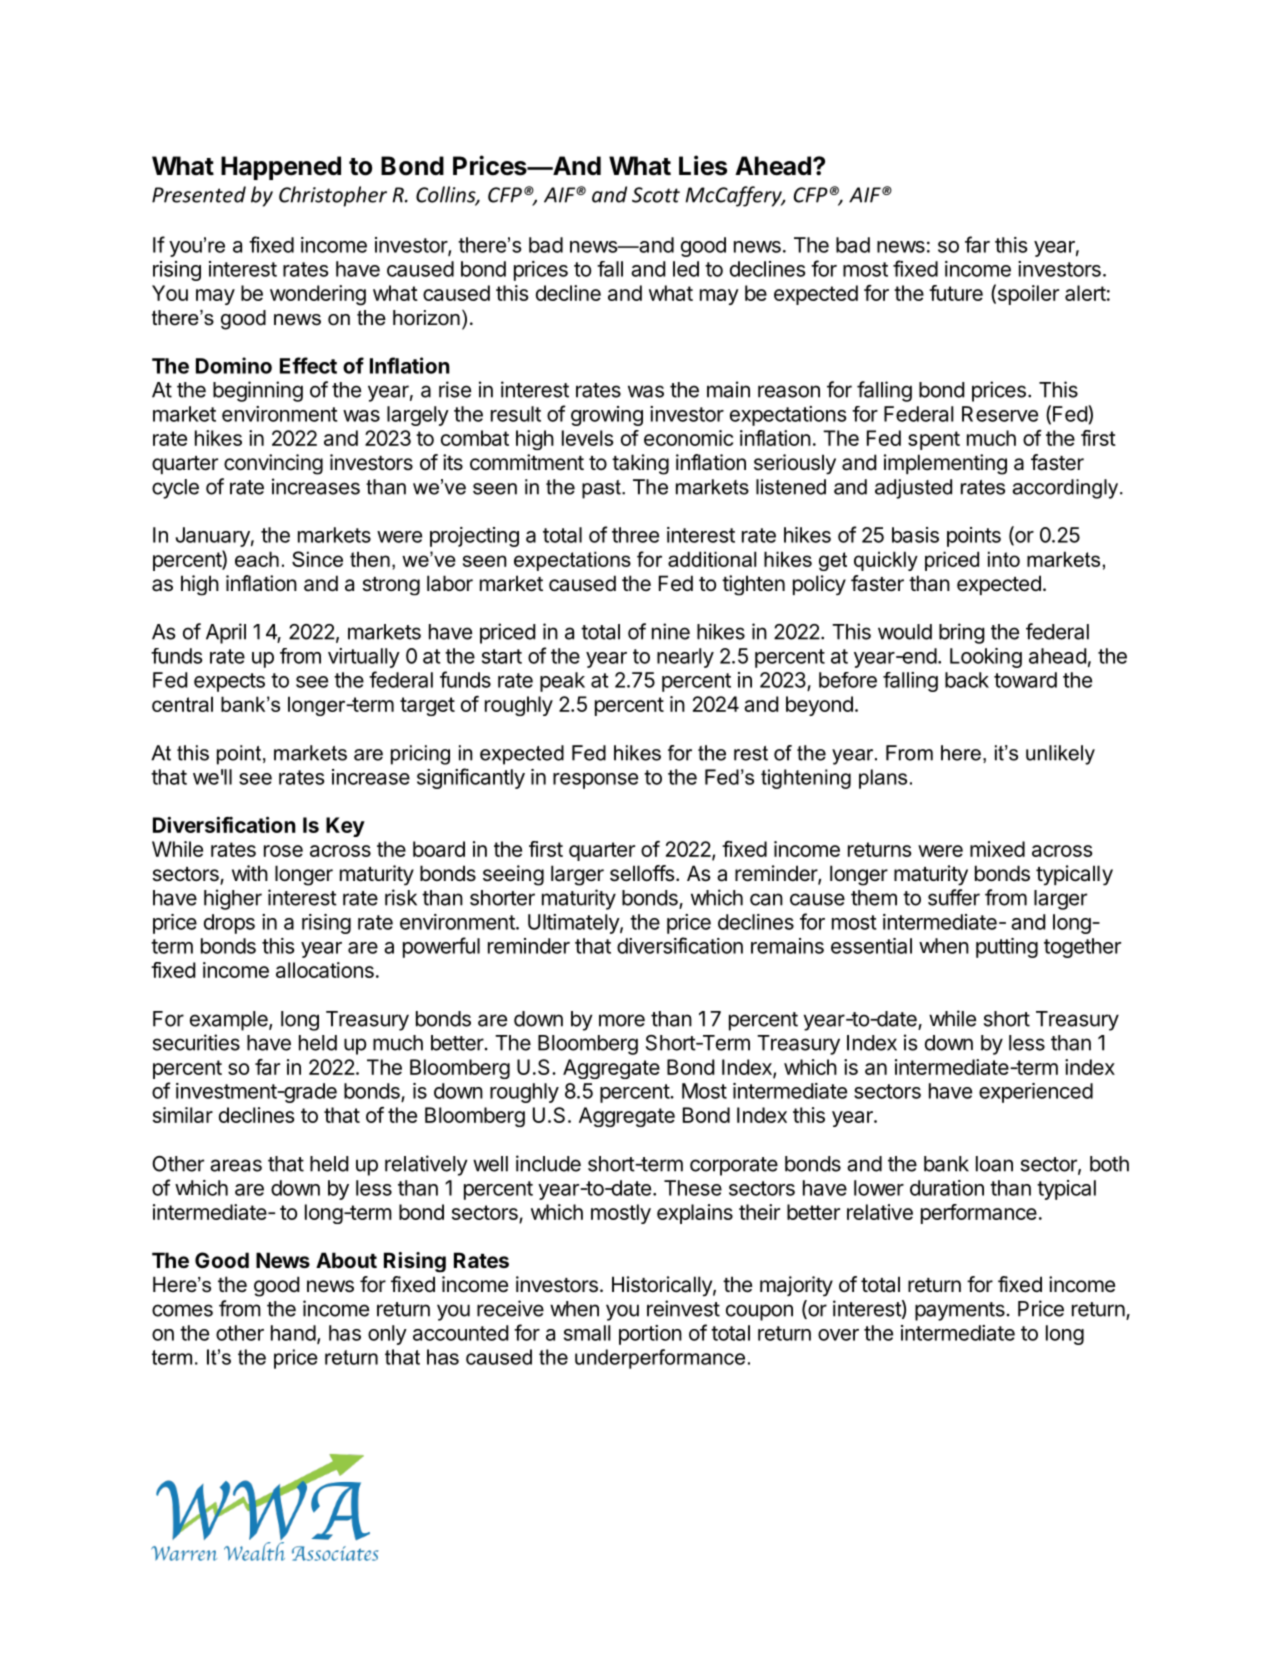 Image resolution: width=1287 pixels, height=1665 pixels. I want to click on drops, so click(229, 924).
